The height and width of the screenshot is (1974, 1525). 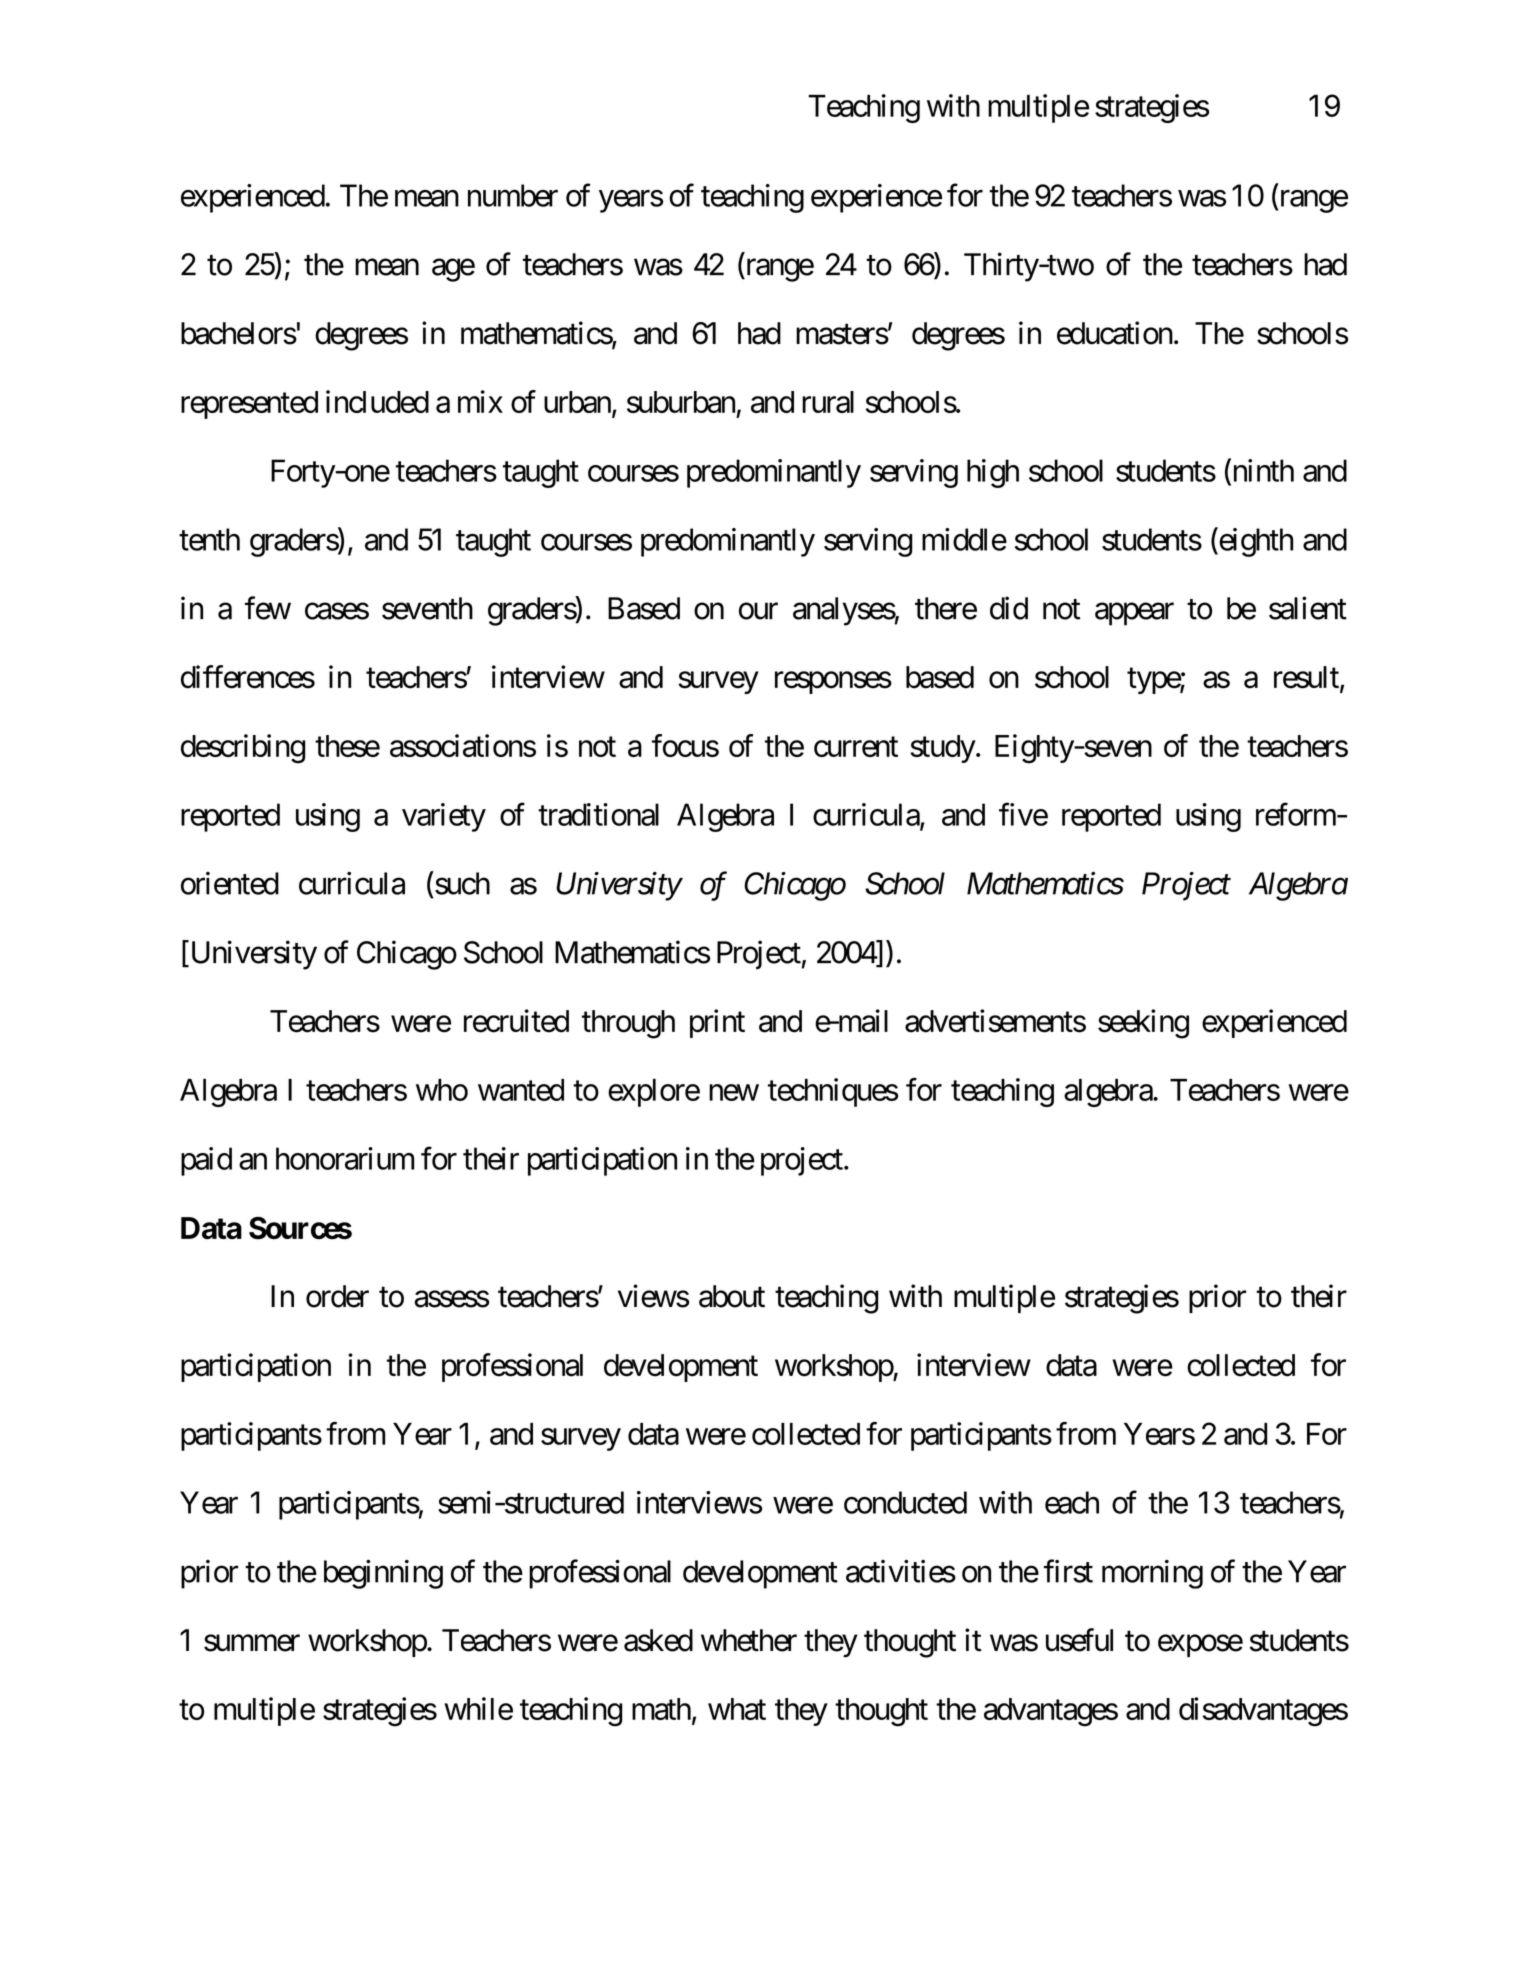 What do you see at coordinates (856, 747) in the screenshot?
I see `current` at bounding box center [856, 747].
